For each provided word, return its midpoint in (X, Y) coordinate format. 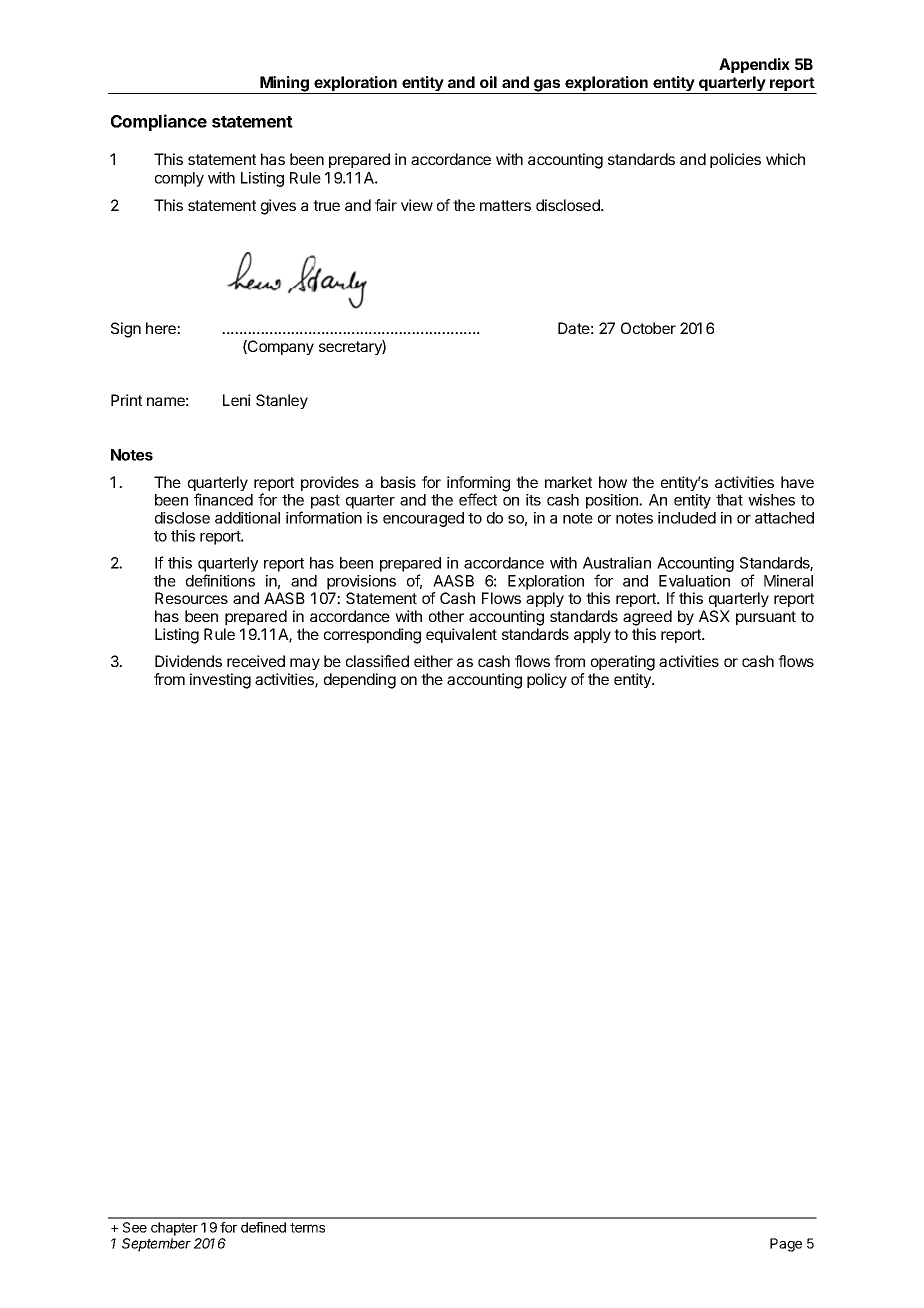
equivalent (461, 635)
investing (220, 681)
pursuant (766, 618)
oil (488, 82)
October (648, 328)
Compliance (159, 122)
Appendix (754, 65)
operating (623, 663)
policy (547, 680)
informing (478, 485)
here (162, 328)
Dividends (188, 661)
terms (307, 1228)
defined (263, 1227)
